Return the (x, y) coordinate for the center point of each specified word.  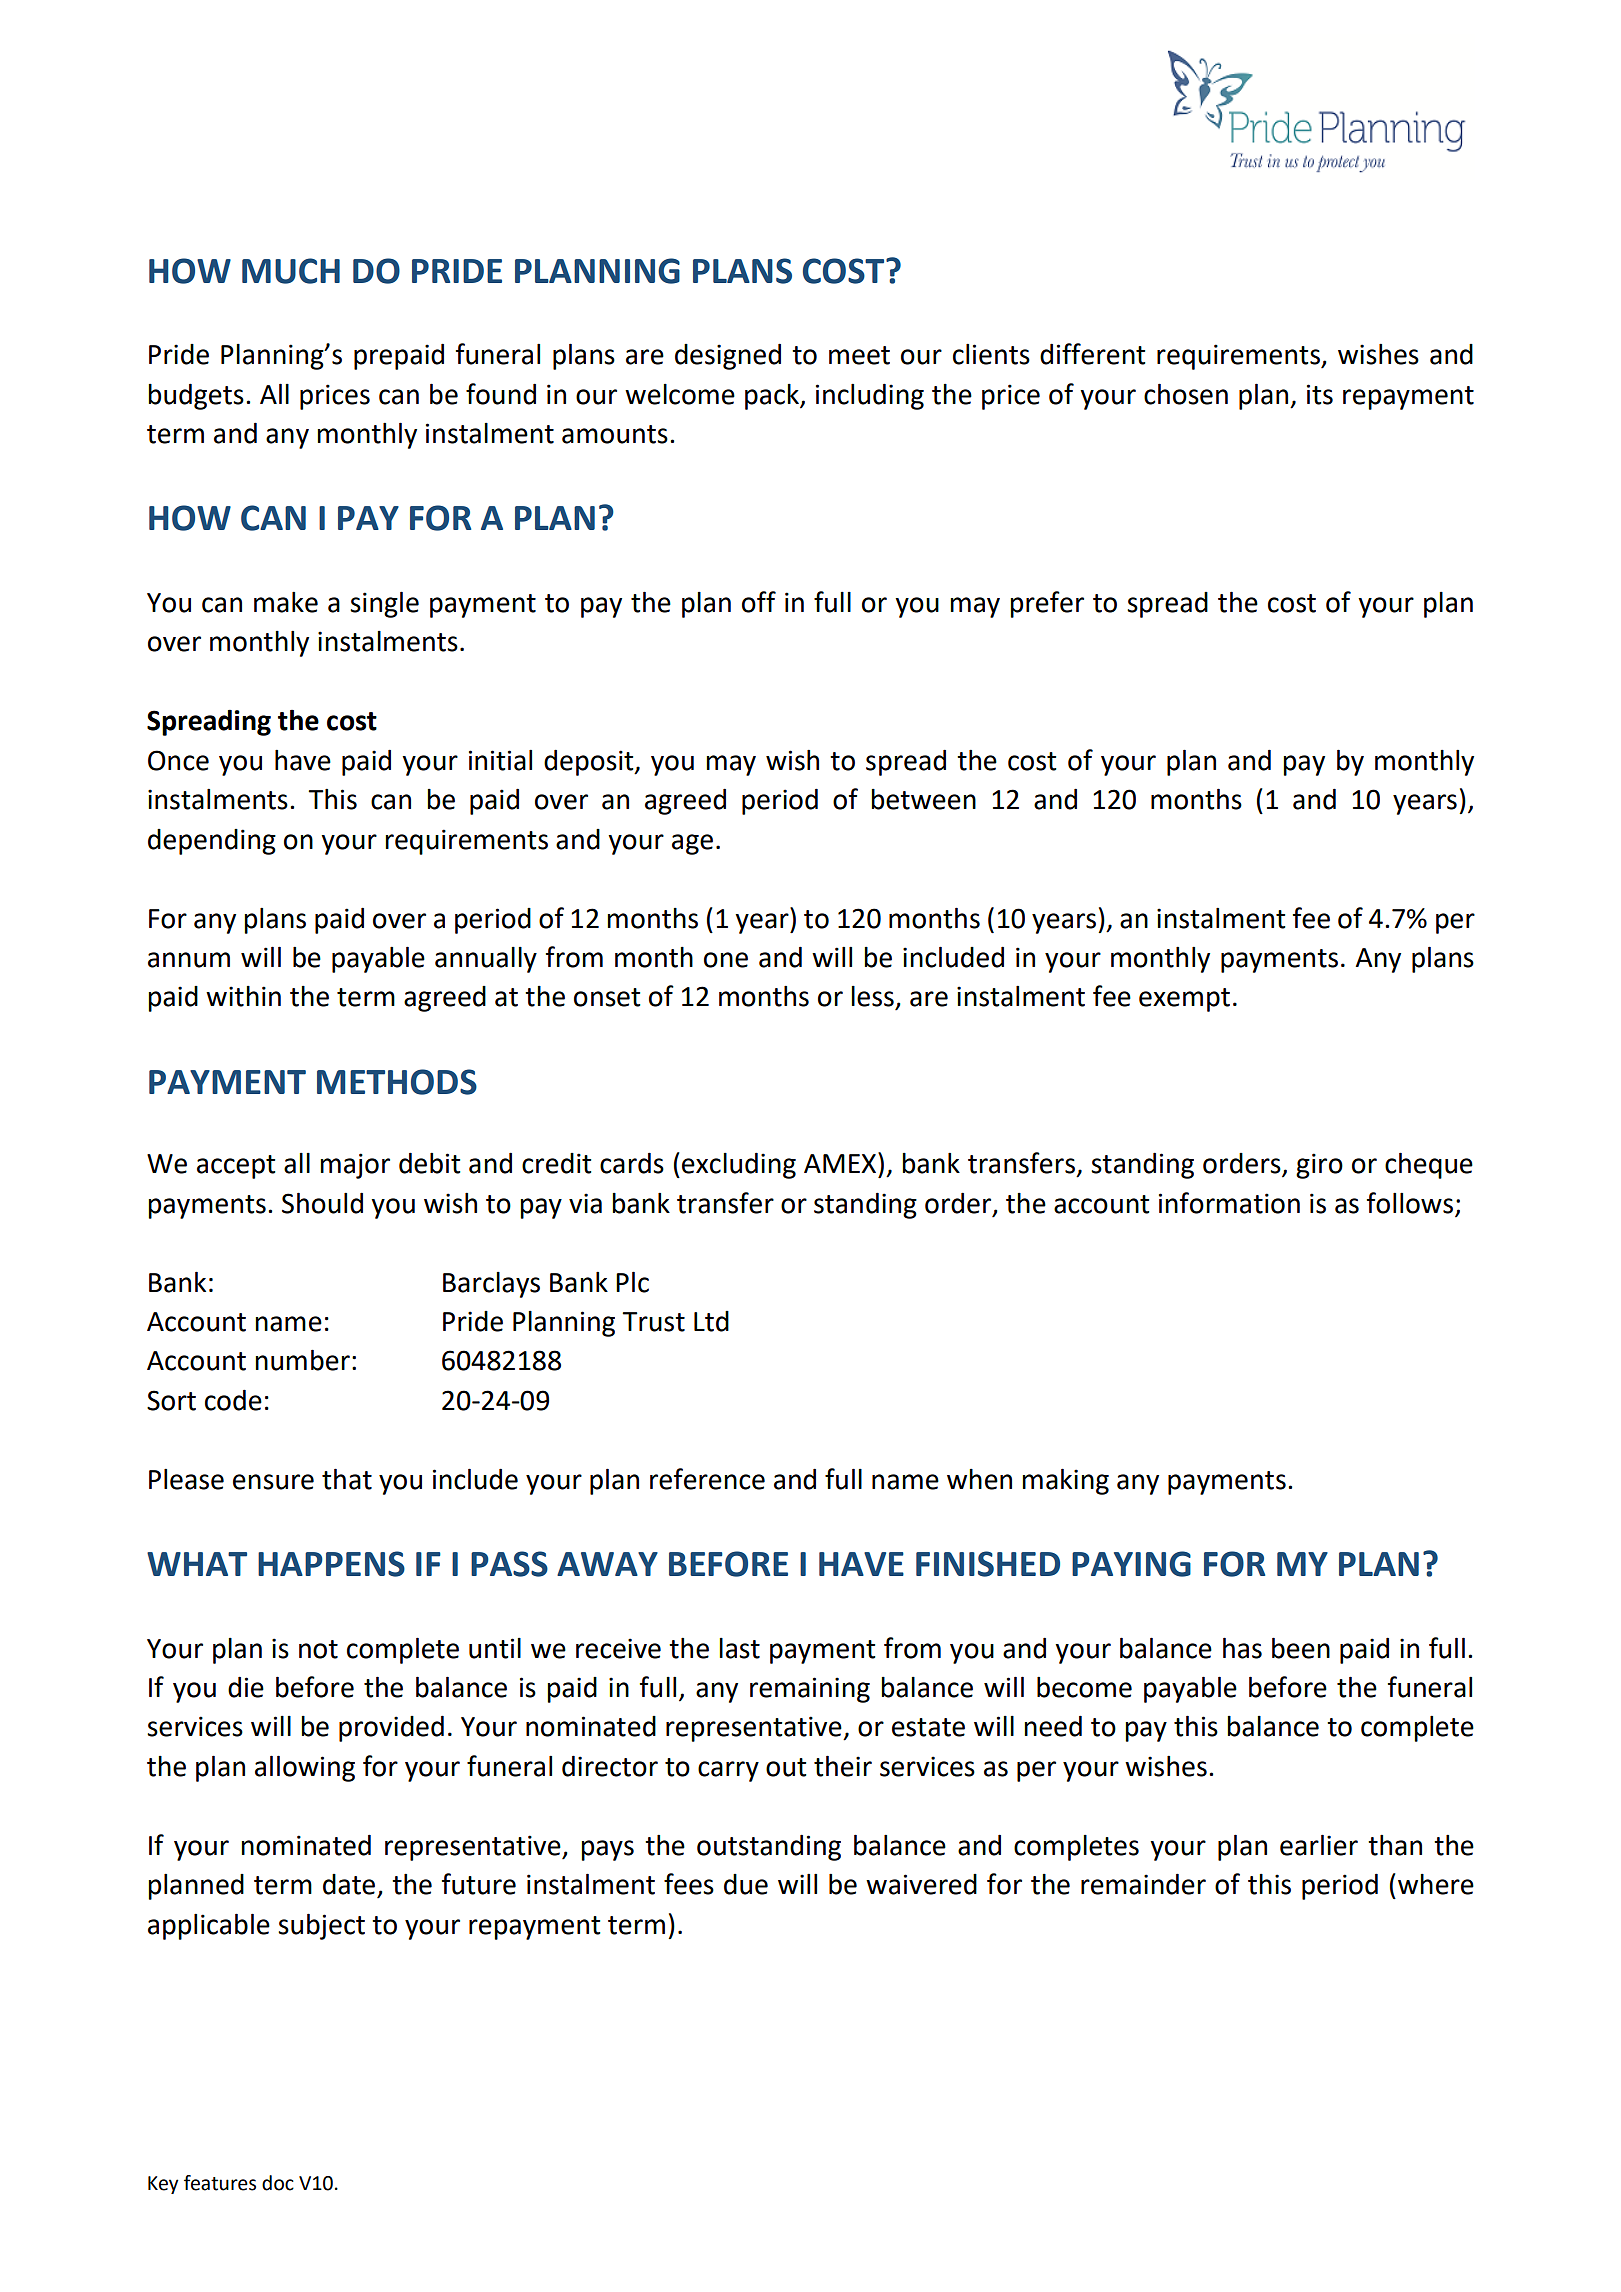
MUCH (291, 271)
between (923, 799)
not (318, 1649)
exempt (1184, 1000)
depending (212, 842)
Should (322, 1203)
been (1301, 1648)
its (1320, 394)
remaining (810, 1690)
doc (278, 2183)
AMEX (841, 1162)
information (1229, 1203)
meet (859, 355)
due (746, 1884)
